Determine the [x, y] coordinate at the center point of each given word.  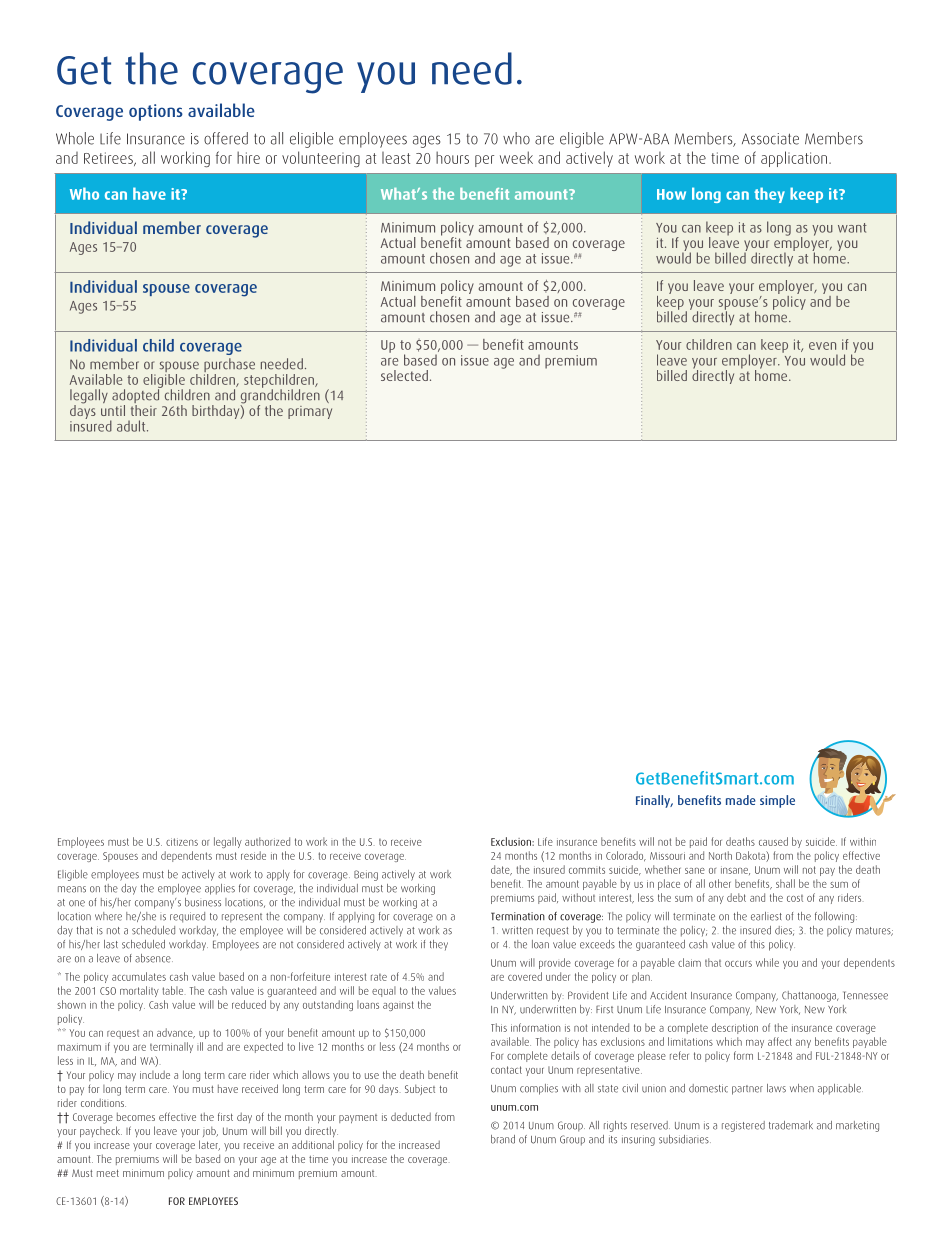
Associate [770, 139]
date [501, 870]
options [156, 112]
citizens [182, 842]
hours [452, 157]
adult [132, 426]
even [822, 346]
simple [777, 801]
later [209, 1145]
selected [404, 375]
